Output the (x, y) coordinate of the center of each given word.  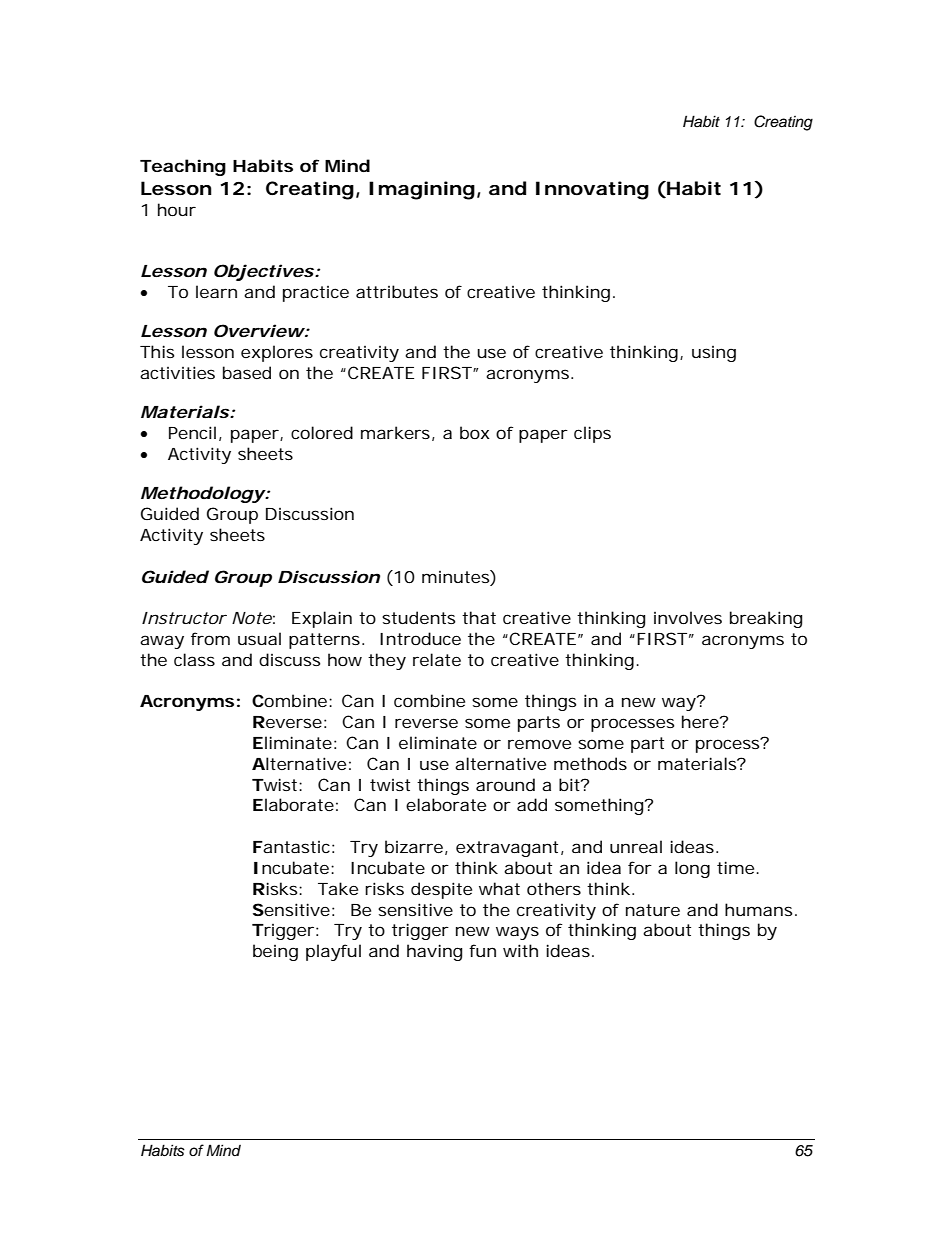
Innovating (592, 190)
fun (482, 950)
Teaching (183, 167)
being (275, 952)
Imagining (422, 190)
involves (688, 617)
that (479, 617)
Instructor (184, 618)
